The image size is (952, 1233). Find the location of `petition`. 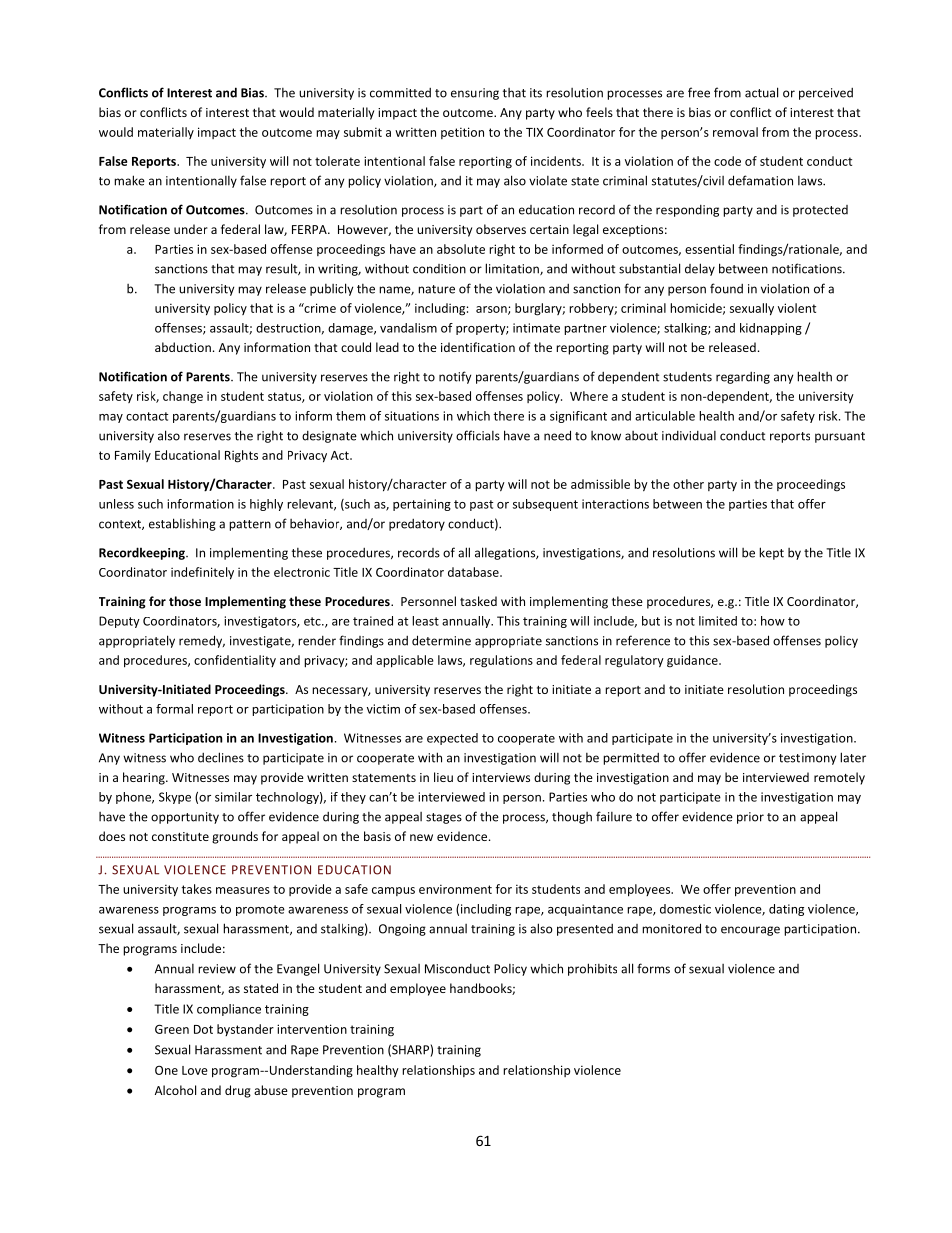

petition is located at coordinates (462, 133).
